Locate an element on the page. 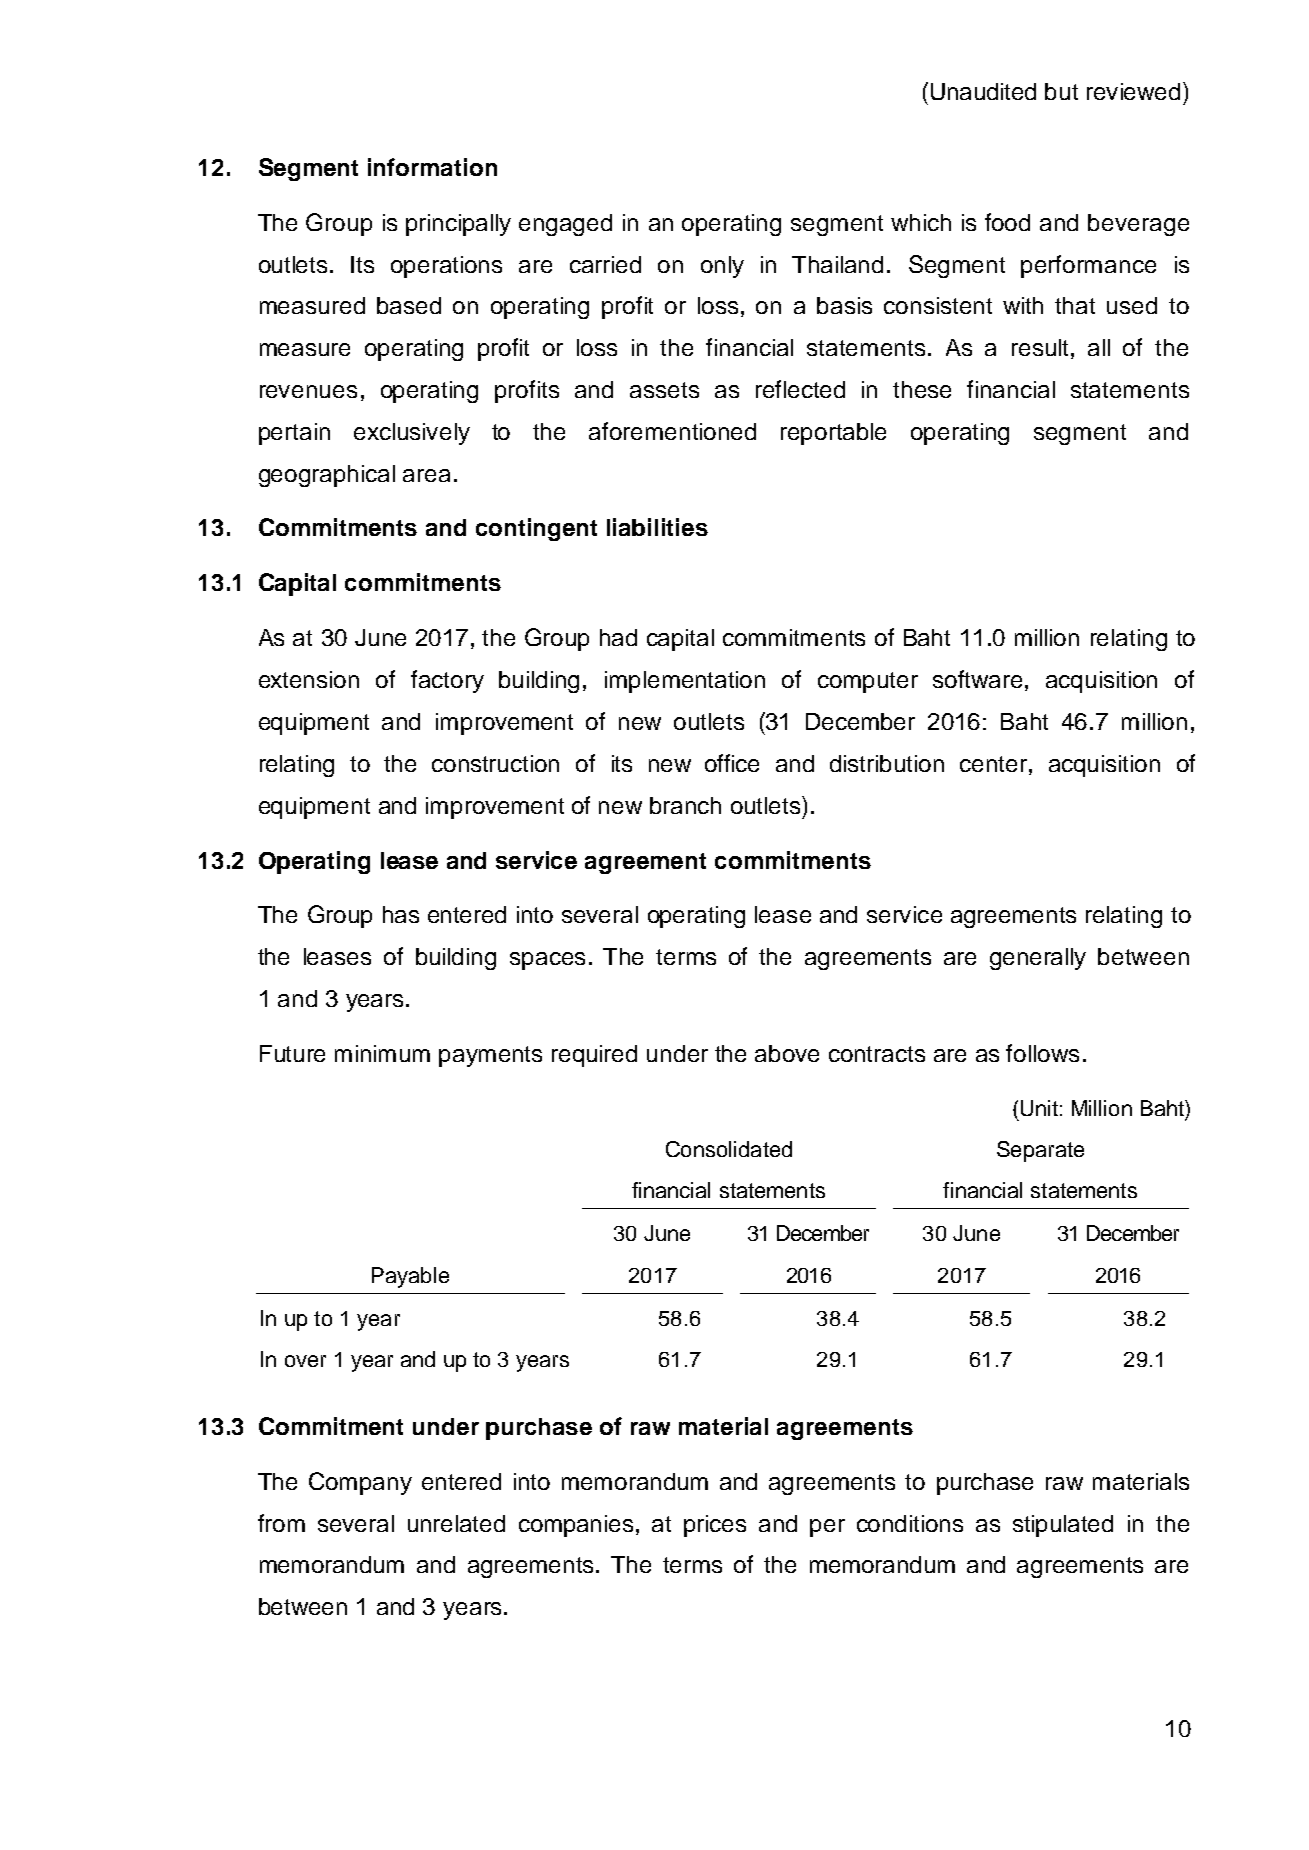 This page has height=1850, width=1309. branch is located at coordinates (685, 805).
